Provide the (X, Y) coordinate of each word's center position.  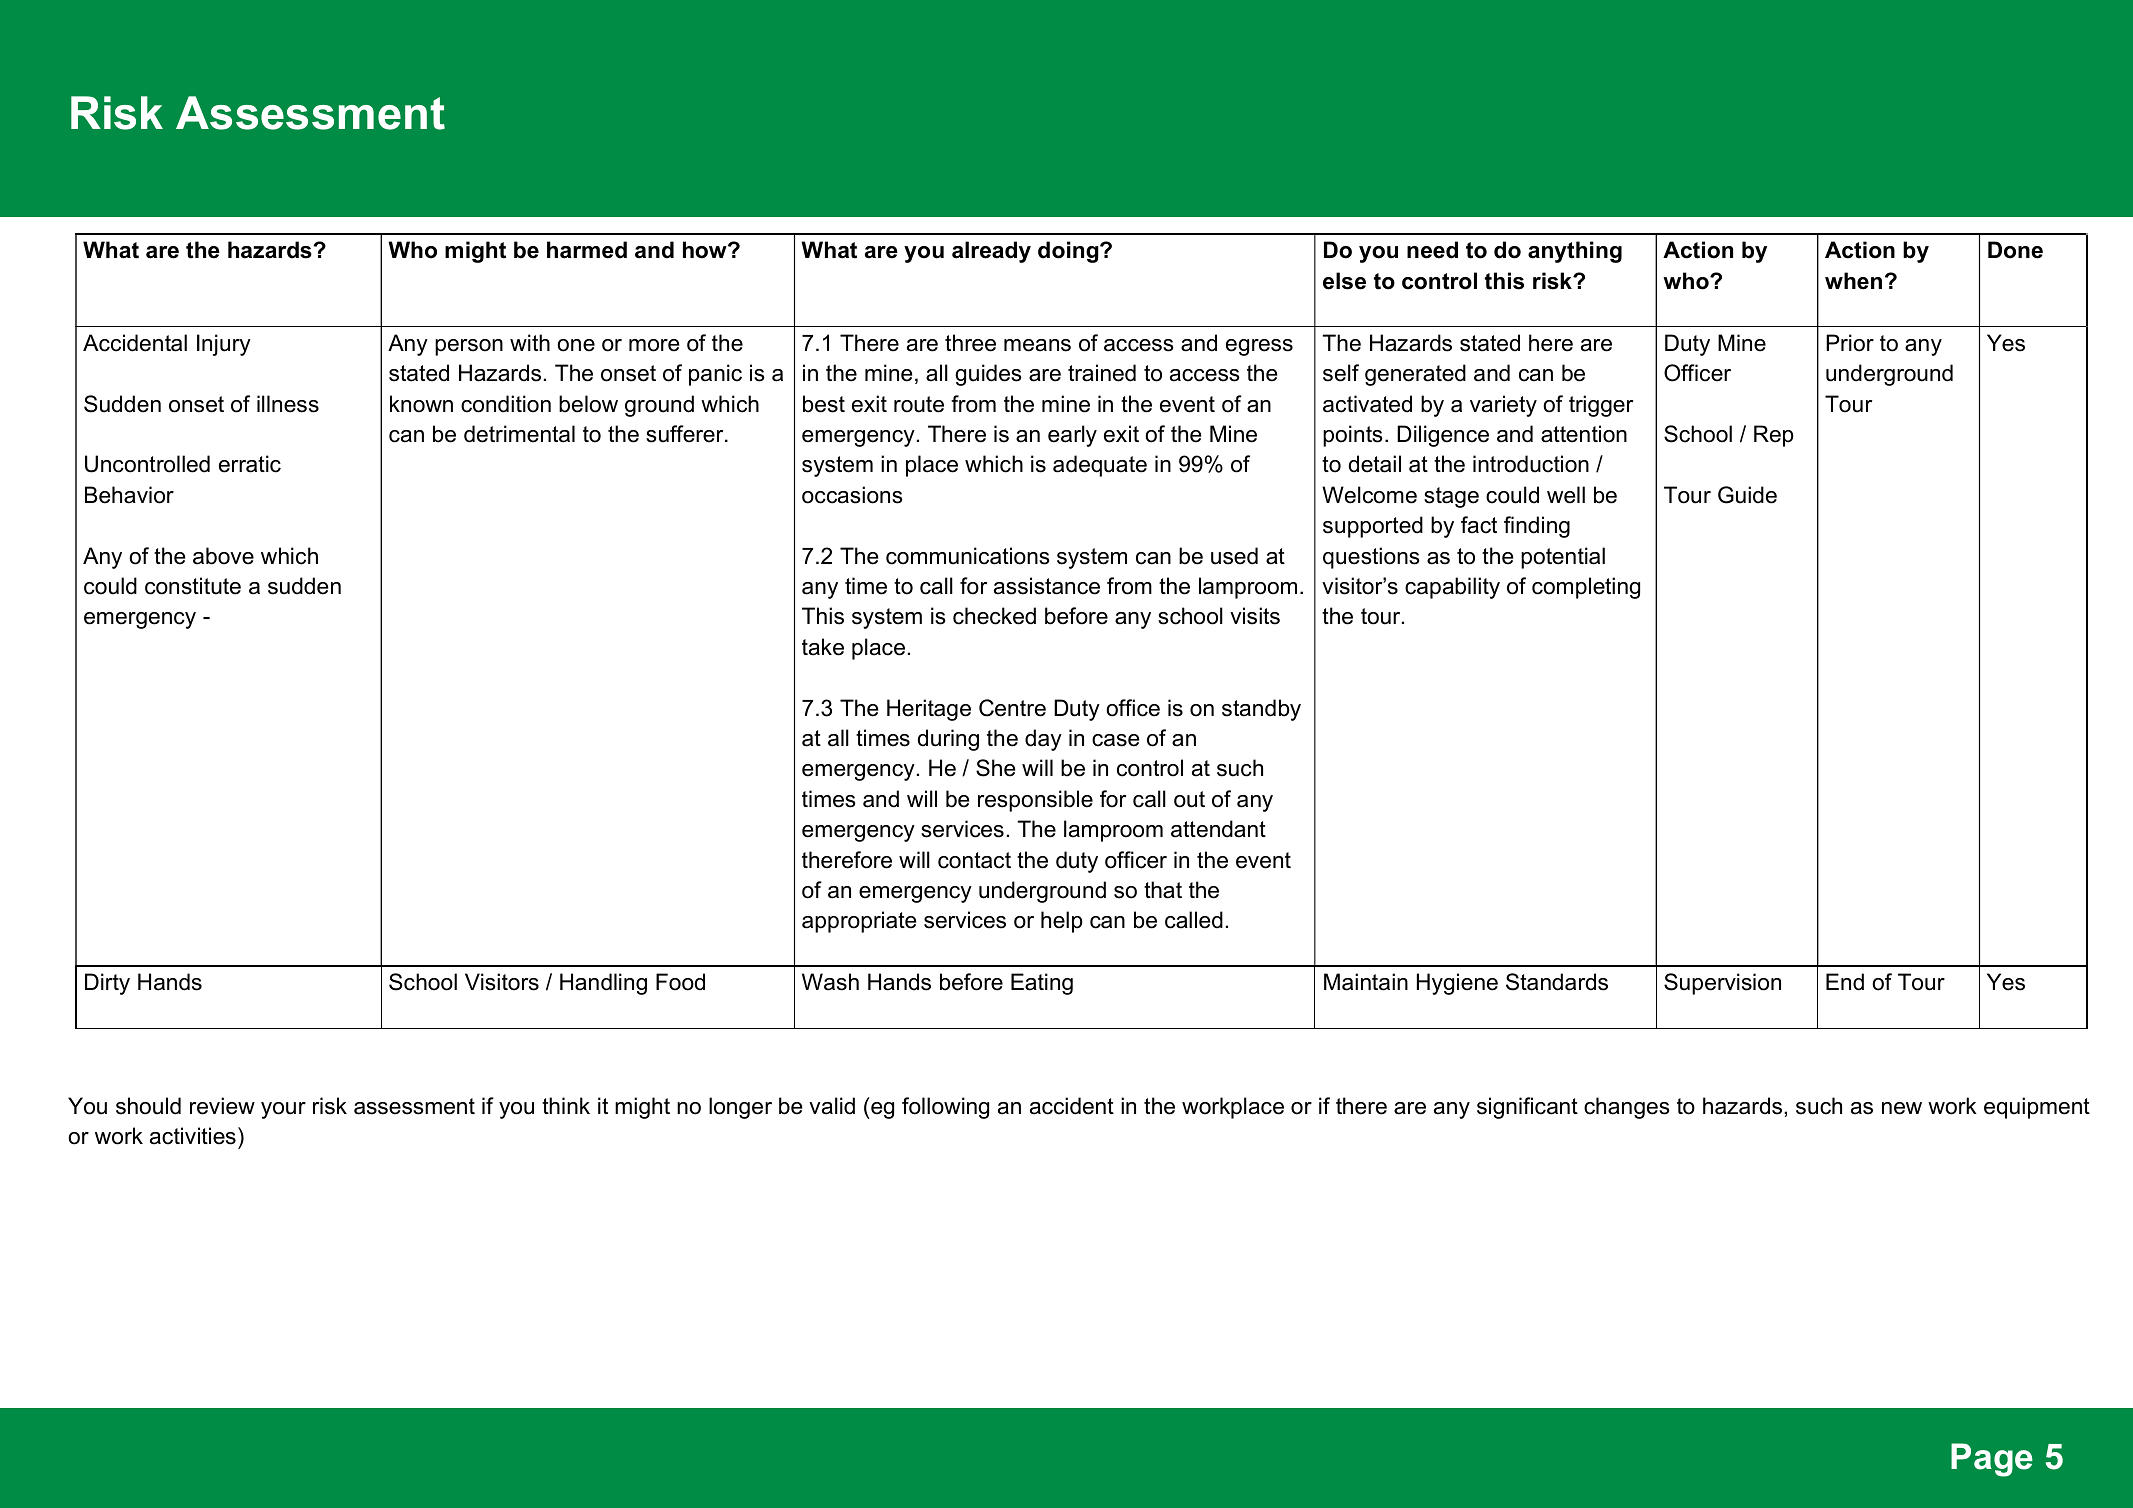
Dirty (107, 984)
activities (193, 1136)
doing (1069, 252)
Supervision (1722, 984)
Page (1992, 1460)
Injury (224, 345)
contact (974, 860)
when (1853, 281)
